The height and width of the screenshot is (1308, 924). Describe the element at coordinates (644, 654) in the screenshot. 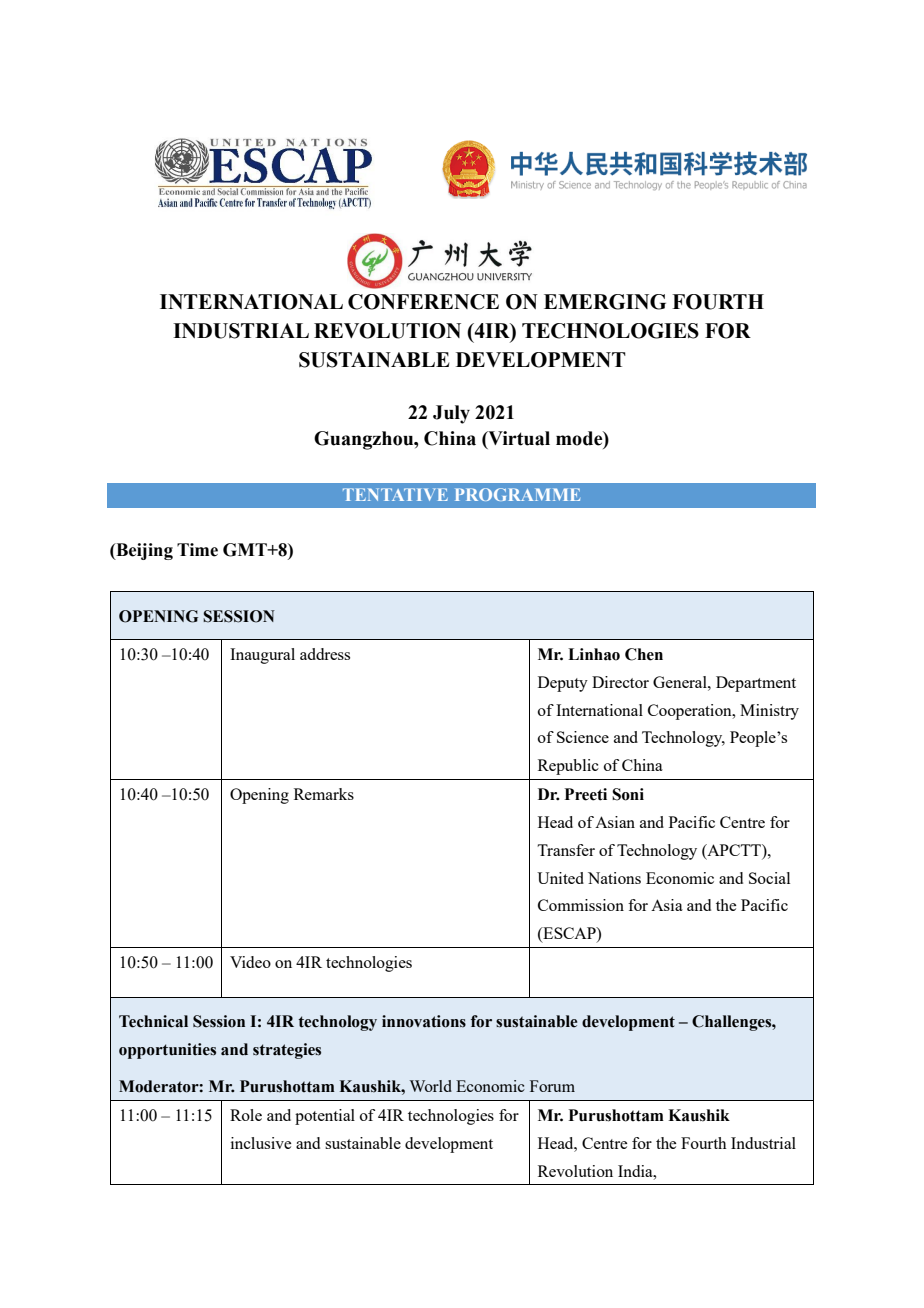

I see `Chen` at that location.
